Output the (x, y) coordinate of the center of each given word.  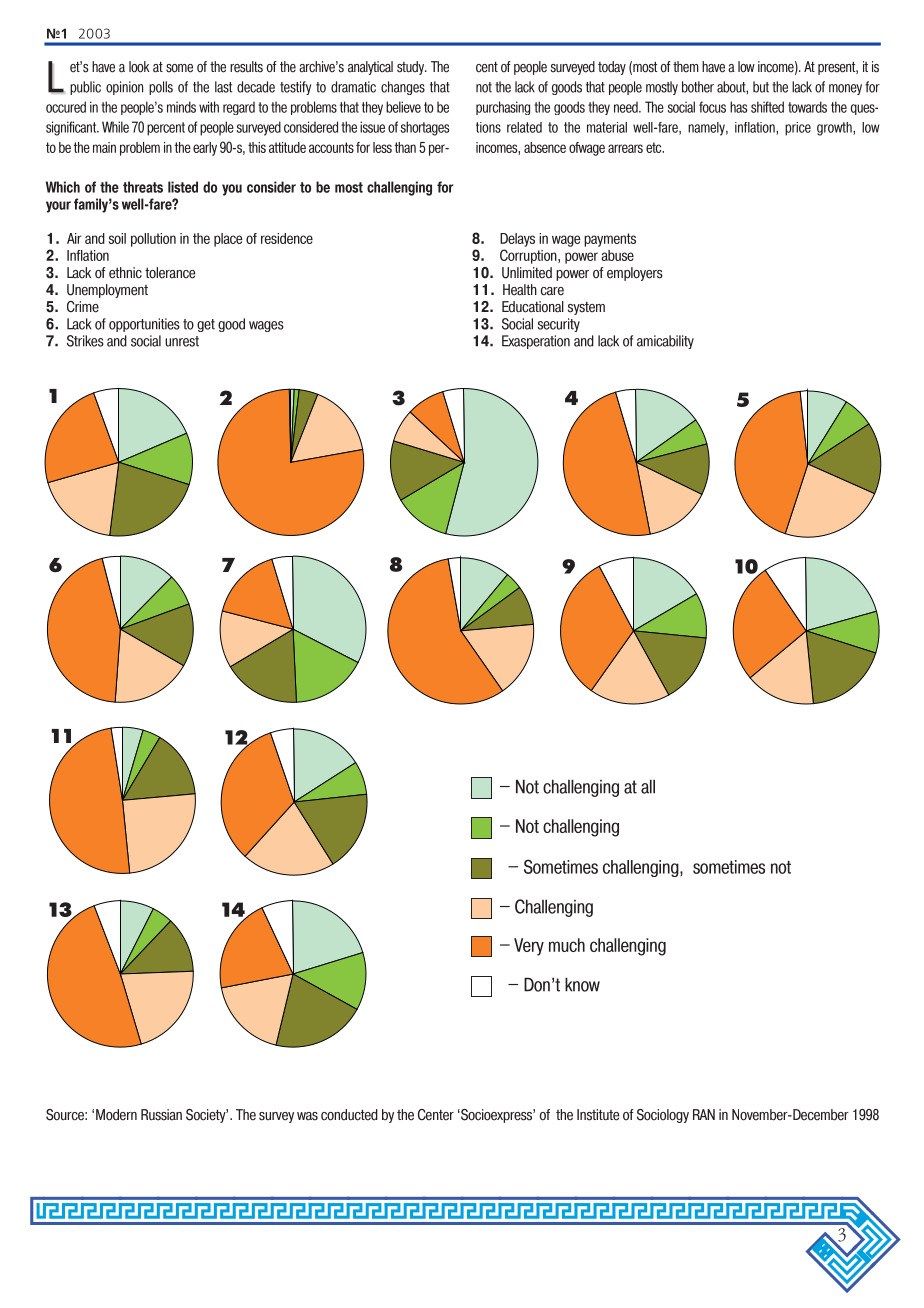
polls (161, 88)
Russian (161, 1115)
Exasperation (536, 342)
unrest (182, 341)
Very (529, 947)
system (586, 308)
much (567, 945)
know (582, 985)
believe (403, 107)
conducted (349, 1115)
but (761, 87)
